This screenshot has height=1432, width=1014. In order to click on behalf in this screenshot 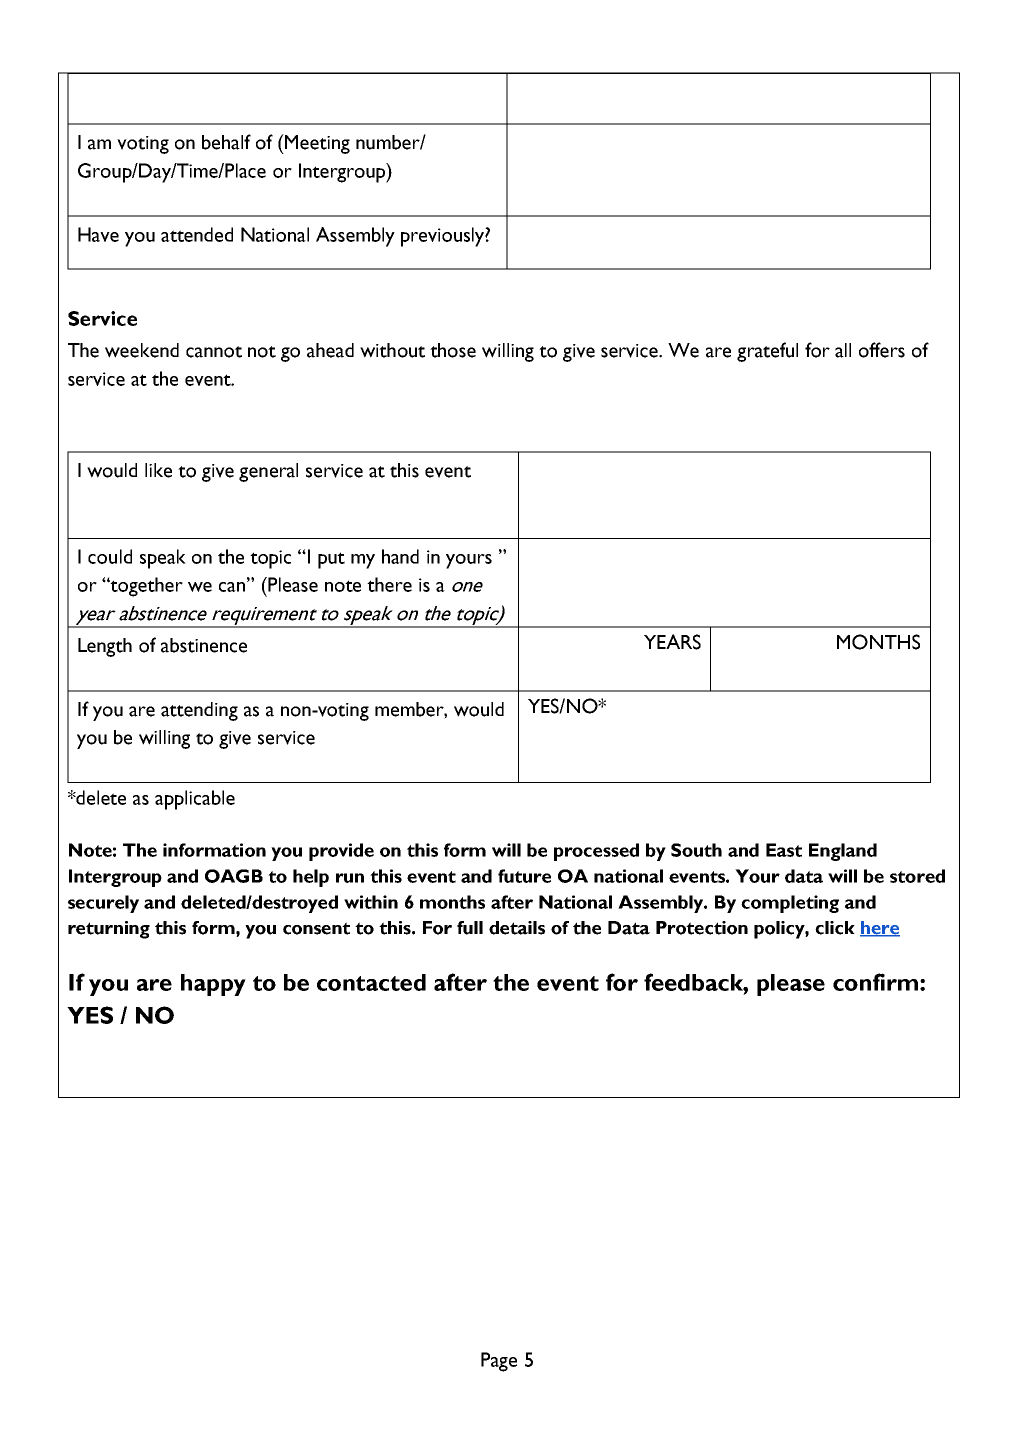, I will do `click(226, 142)`.
